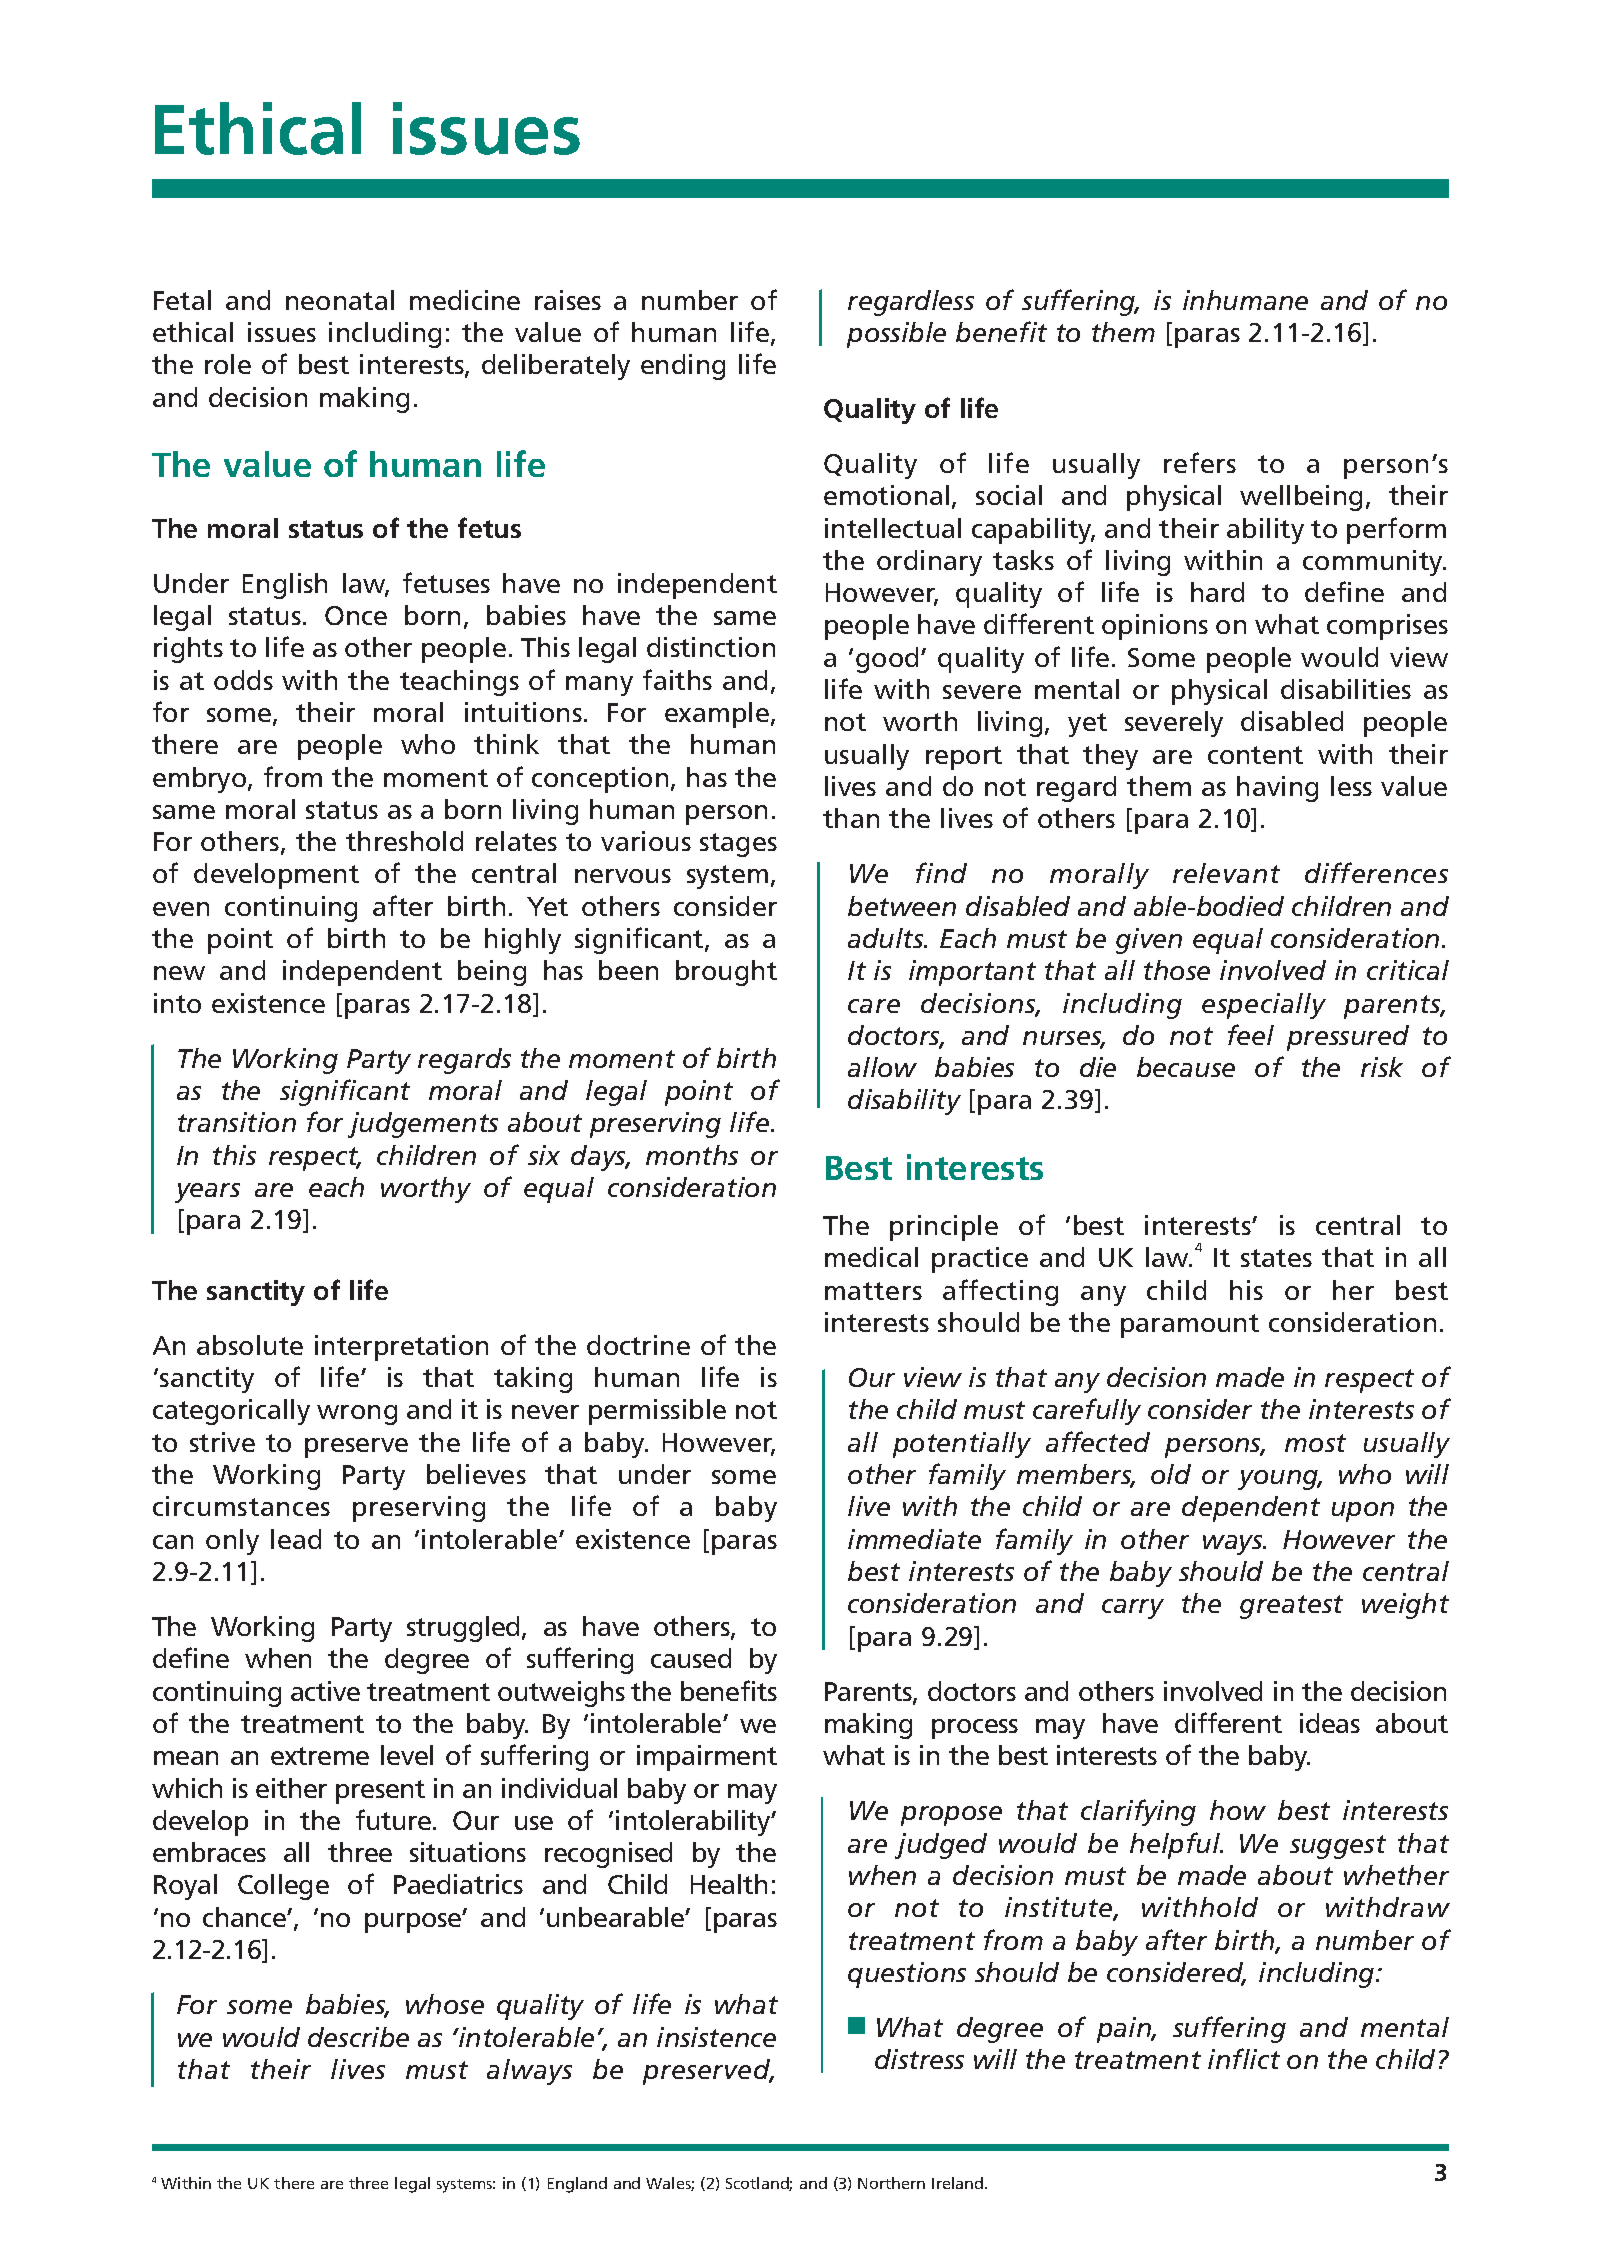  I want to click on ideas, so click(1330, 1723).
